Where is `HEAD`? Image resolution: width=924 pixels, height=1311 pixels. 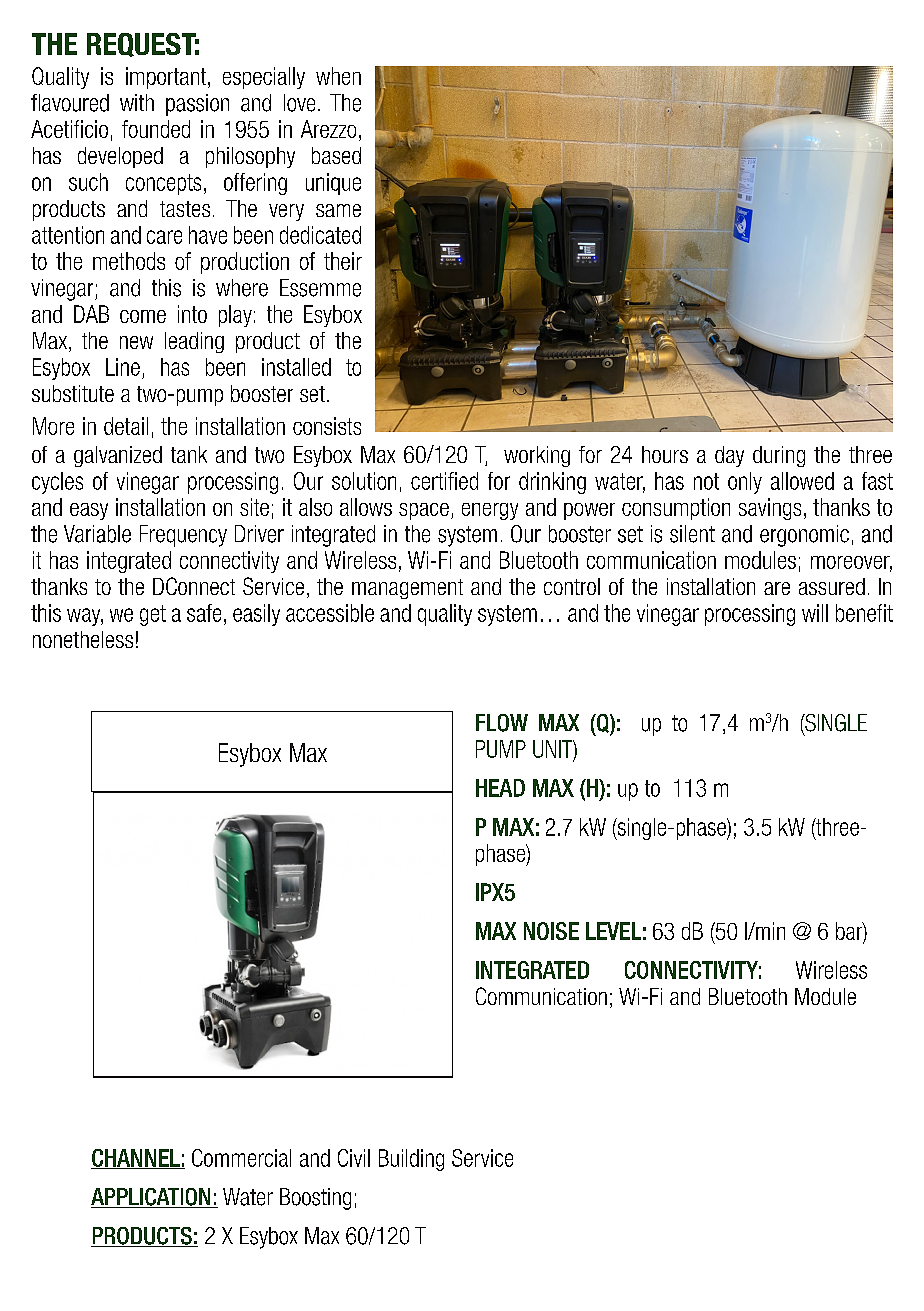
HEAD is located at coordinates (500, 788).
